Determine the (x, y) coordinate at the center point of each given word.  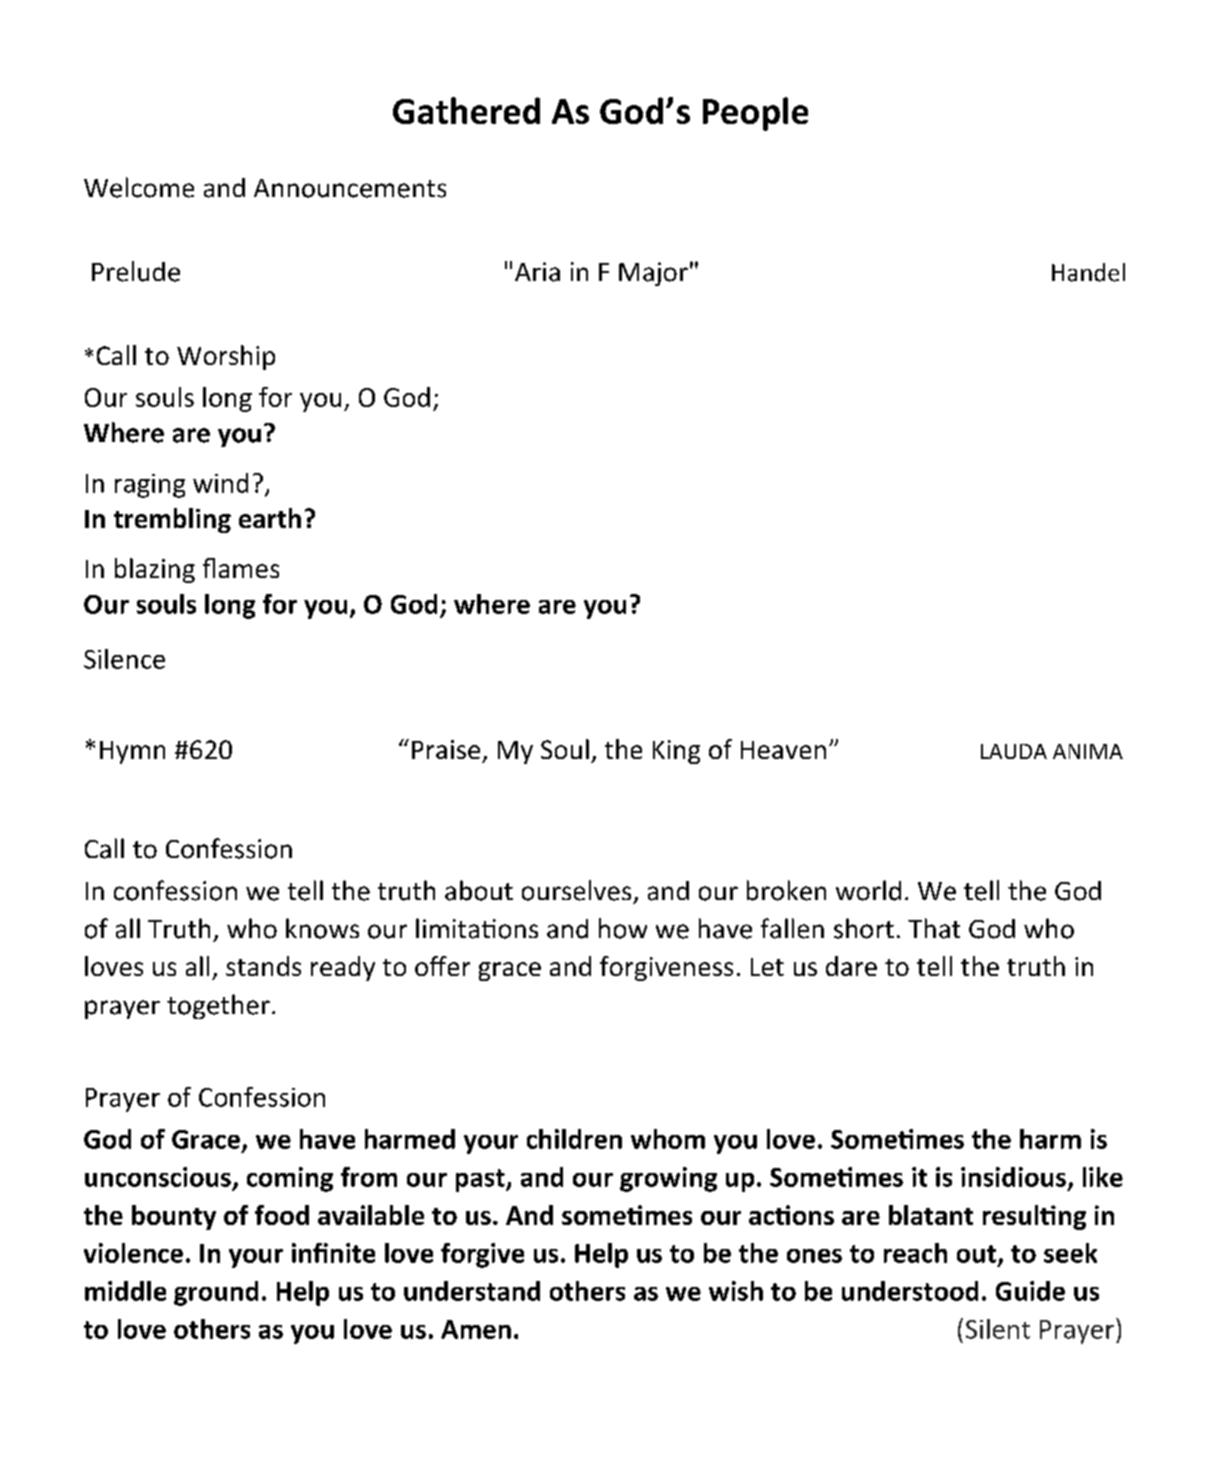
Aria (537, 272)
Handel (1088, 272)
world (868, 890)
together (218, 1006)
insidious (1013, 1177)
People (755, 114)
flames (241, 568)
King (676, 752)
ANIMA (1088, 751)
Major (653, 274)
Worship (226, 357)
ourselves (576, 890)
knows (322, 928)
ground (216, 1293)
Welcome (139, 187)
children (574, 1139)
